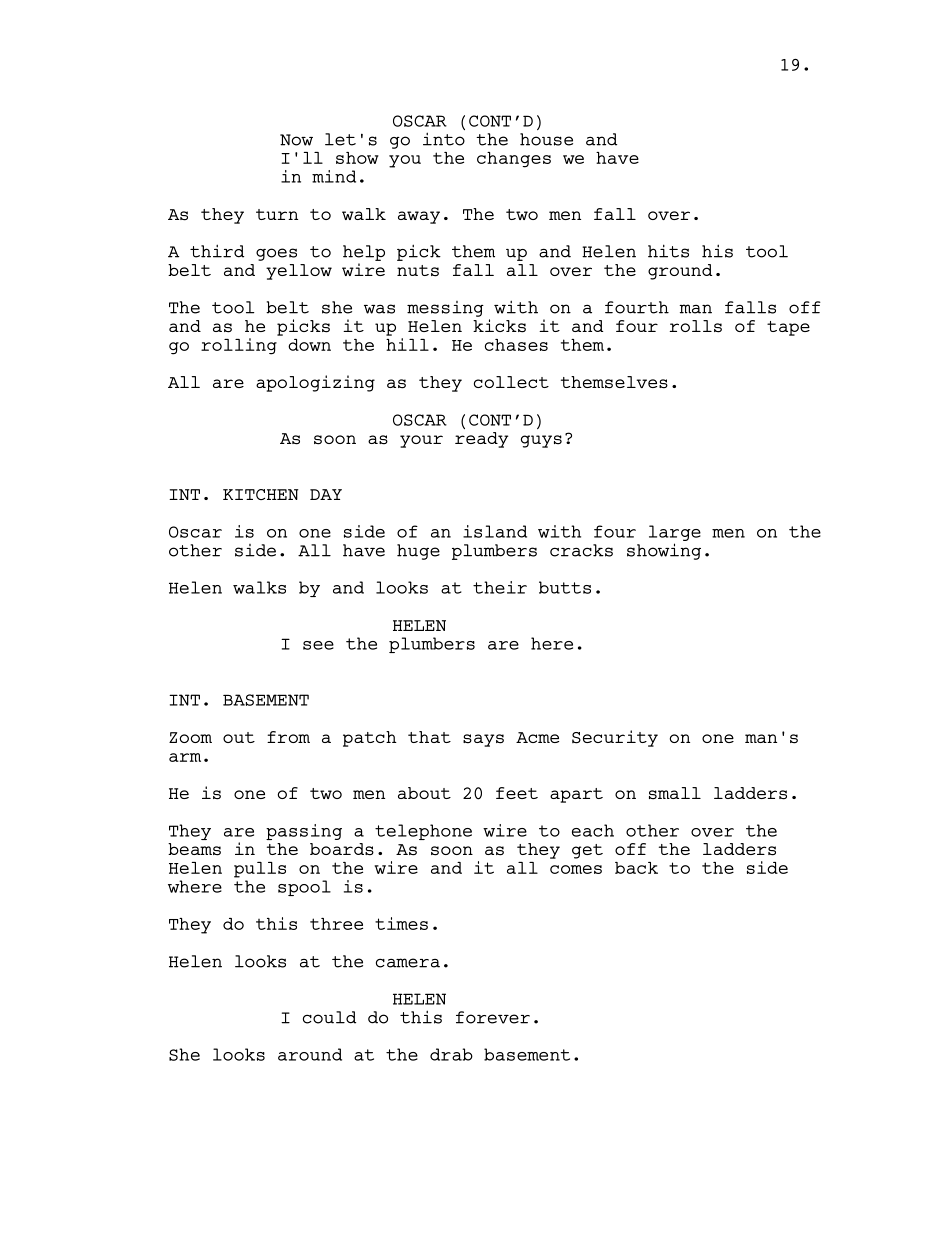 The width and height of the screenshot is (952, 1233). Describe the element at coordinates (668, 251) in the screenshot. I see `hits` at that location.
